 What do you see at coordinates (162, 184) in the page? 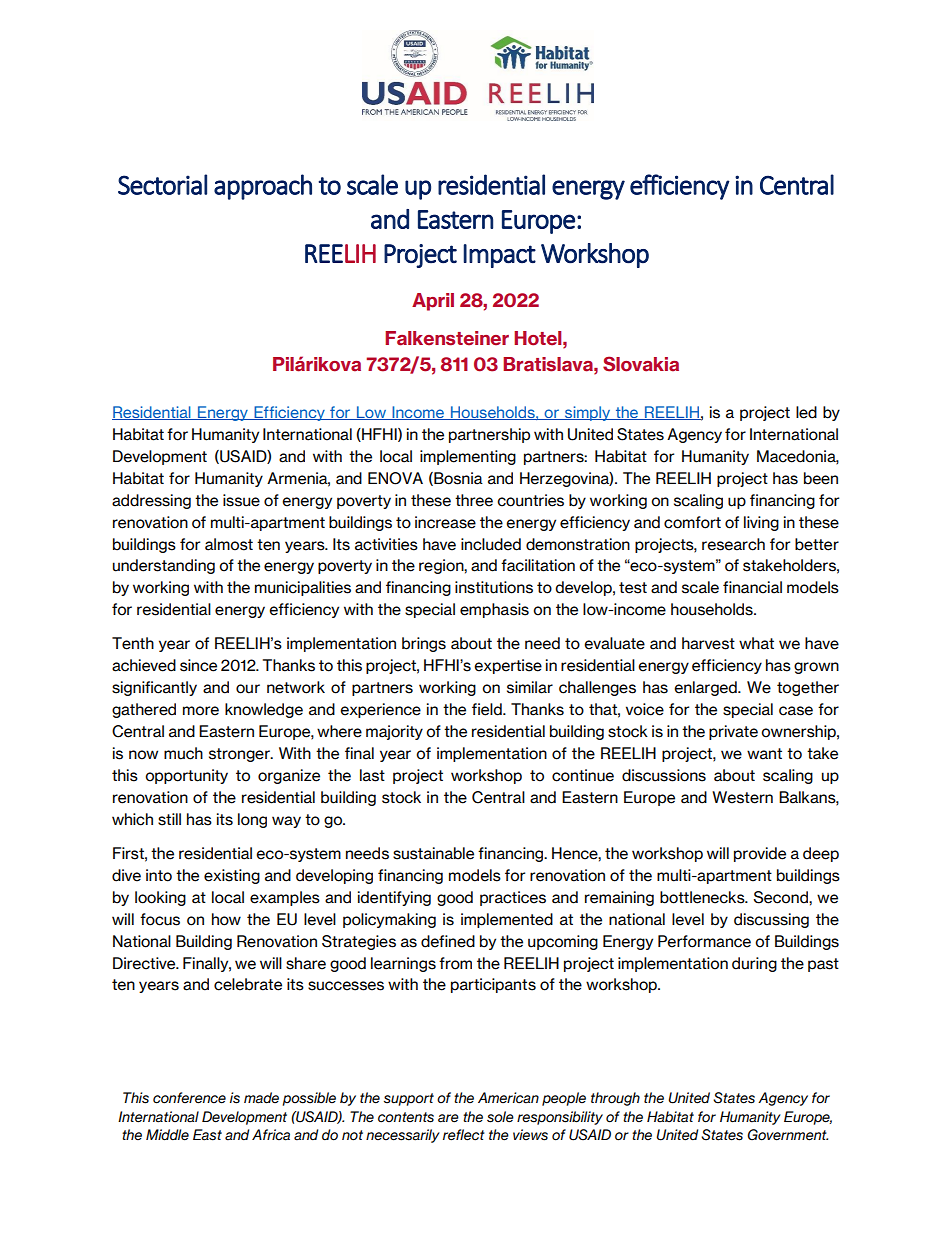
I see `Sectorial` at bounding box center [162, 184].
